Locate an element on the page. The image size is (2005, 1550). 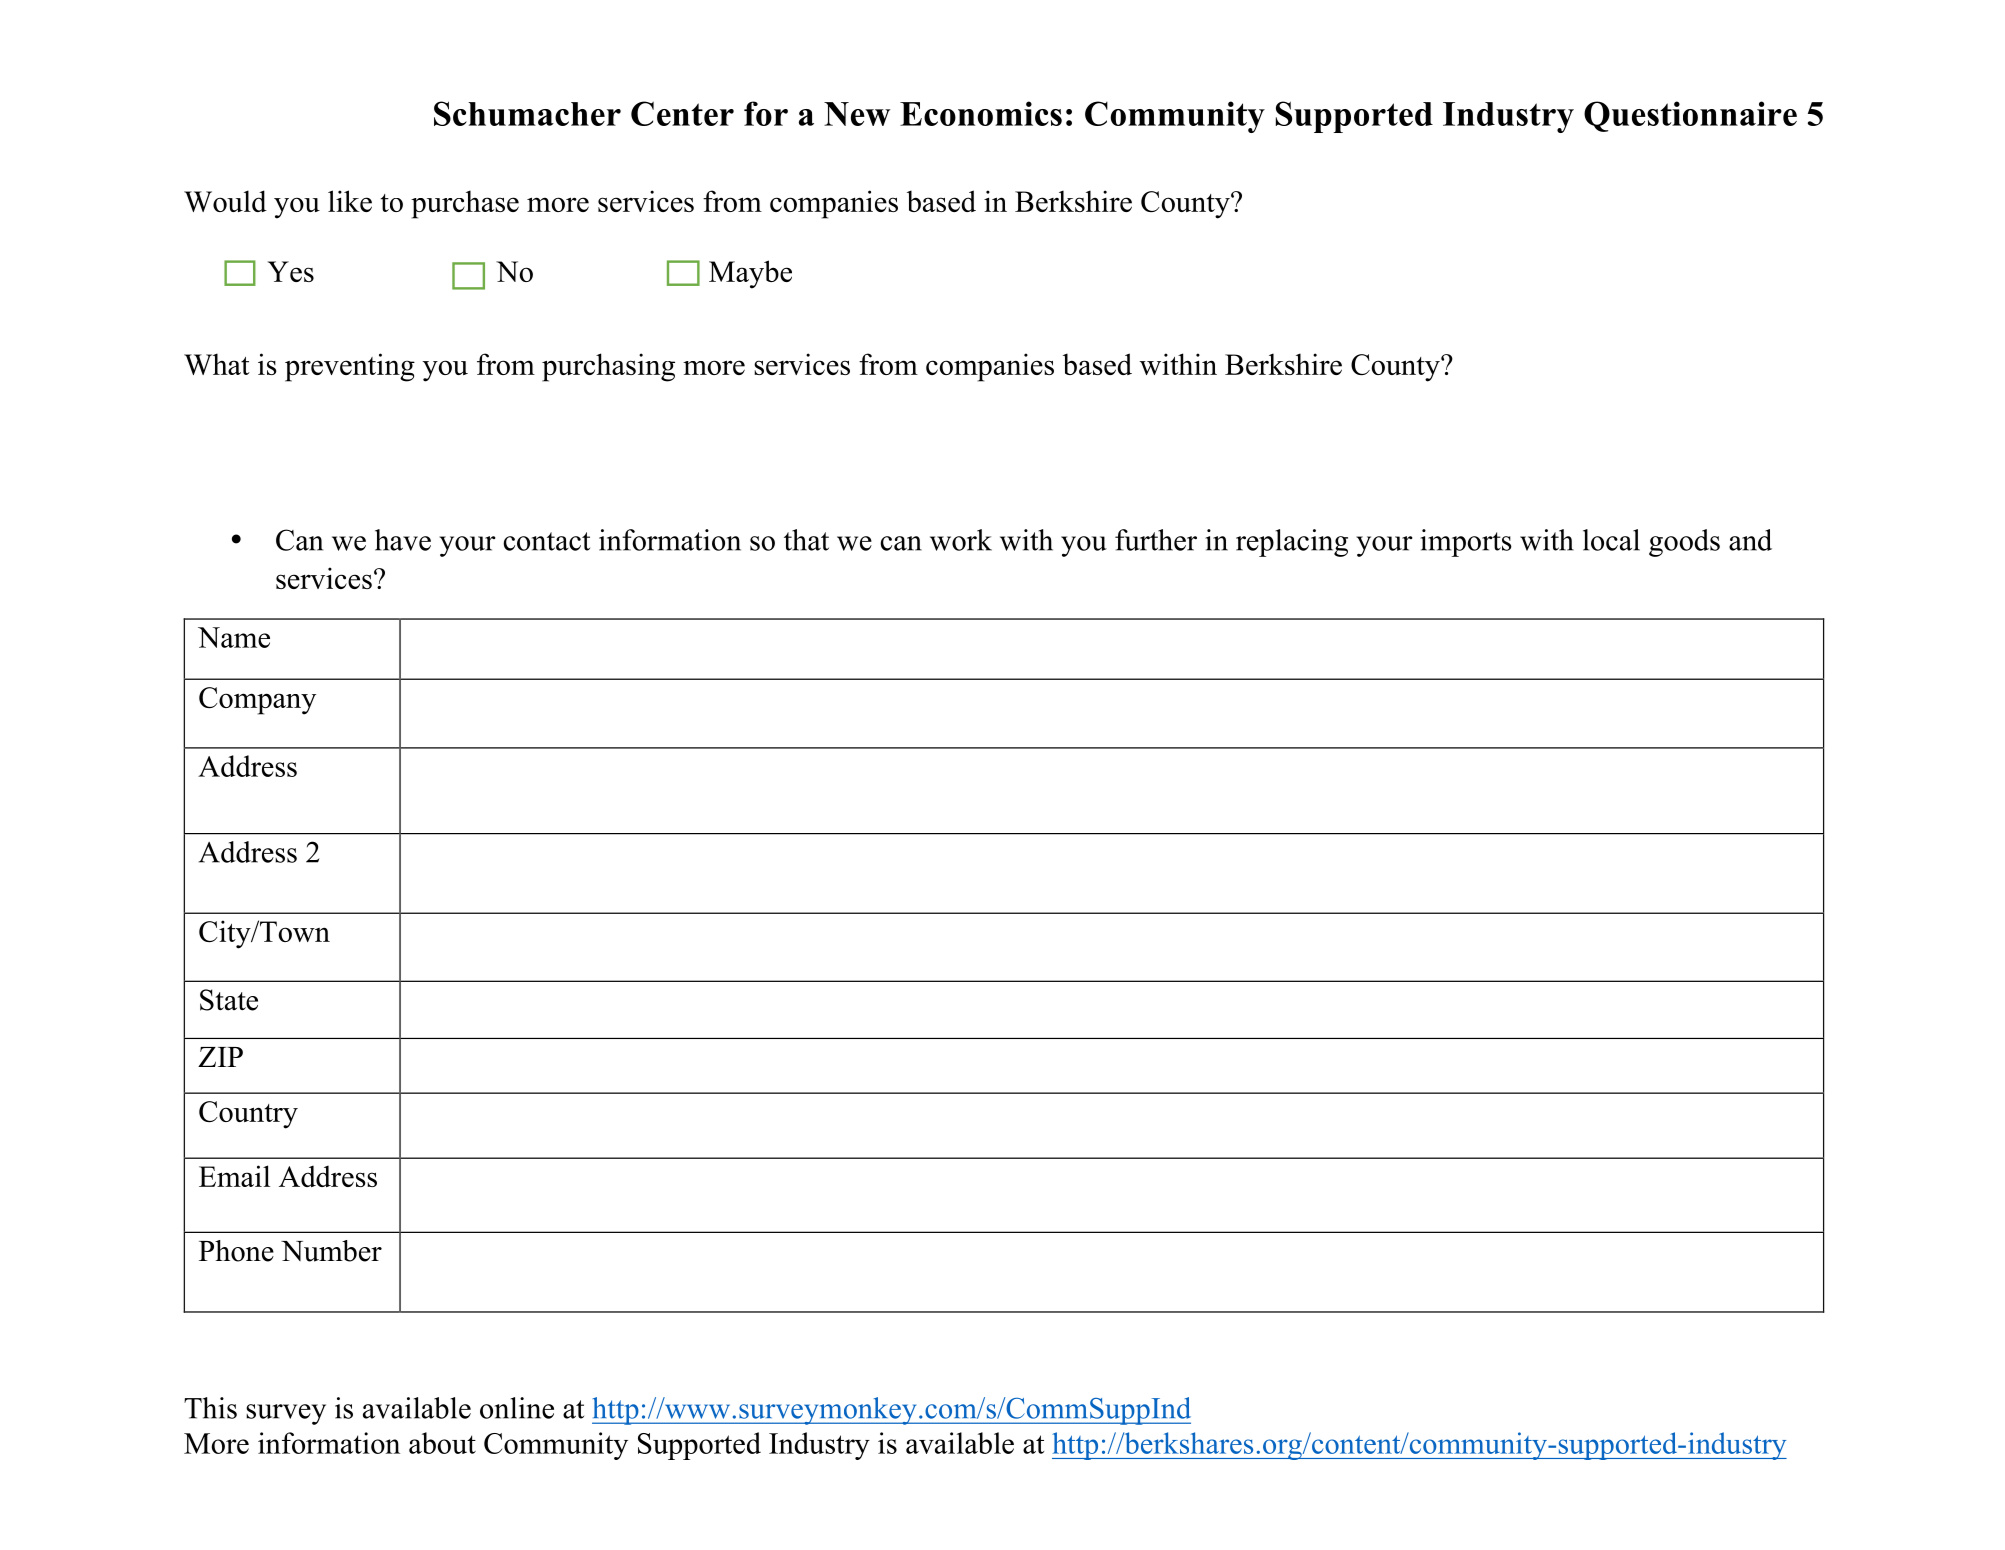
Number is located at coordinates (331, 1251).
